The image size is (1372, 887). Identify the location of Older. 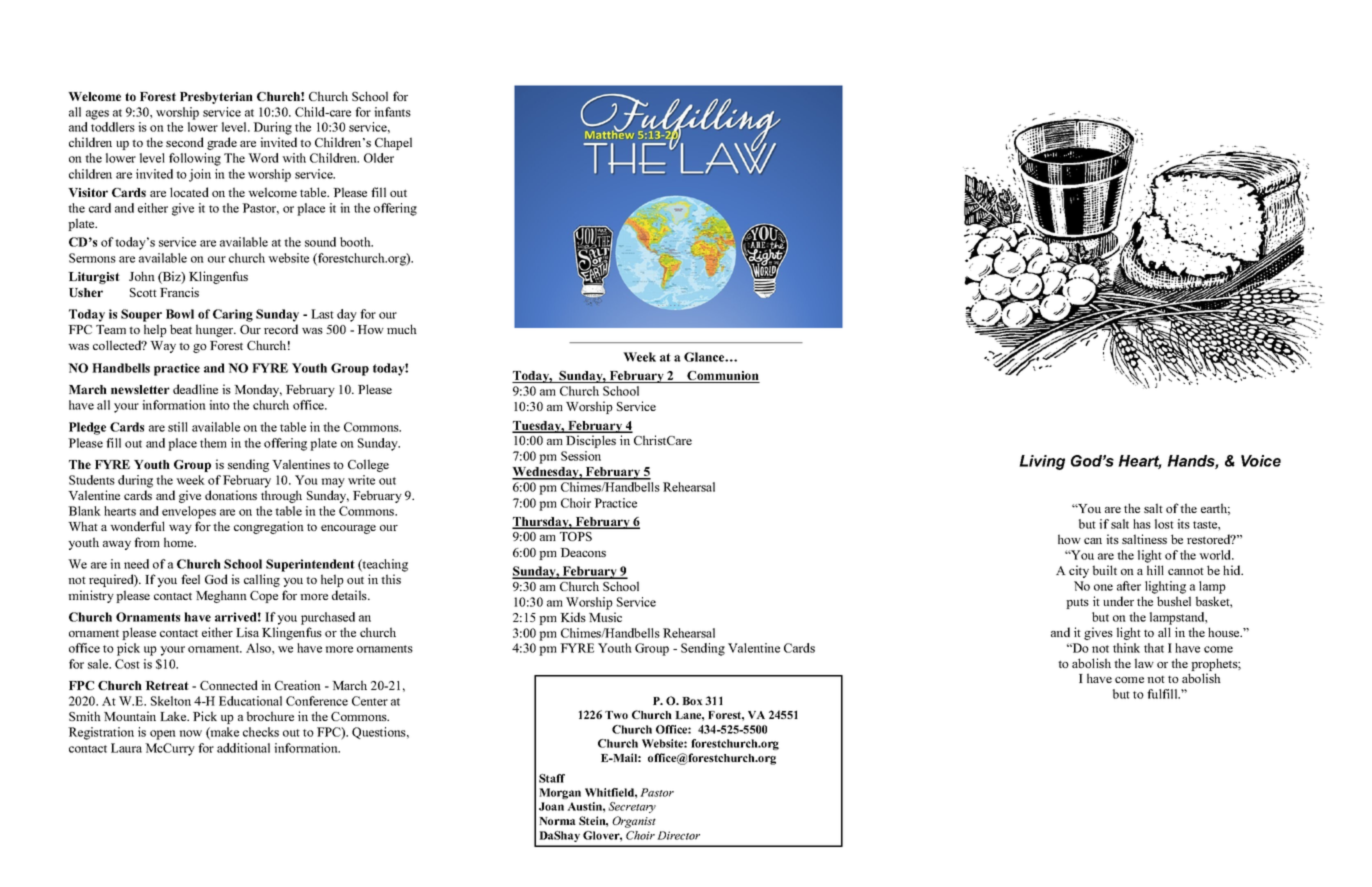
(379, 158).
